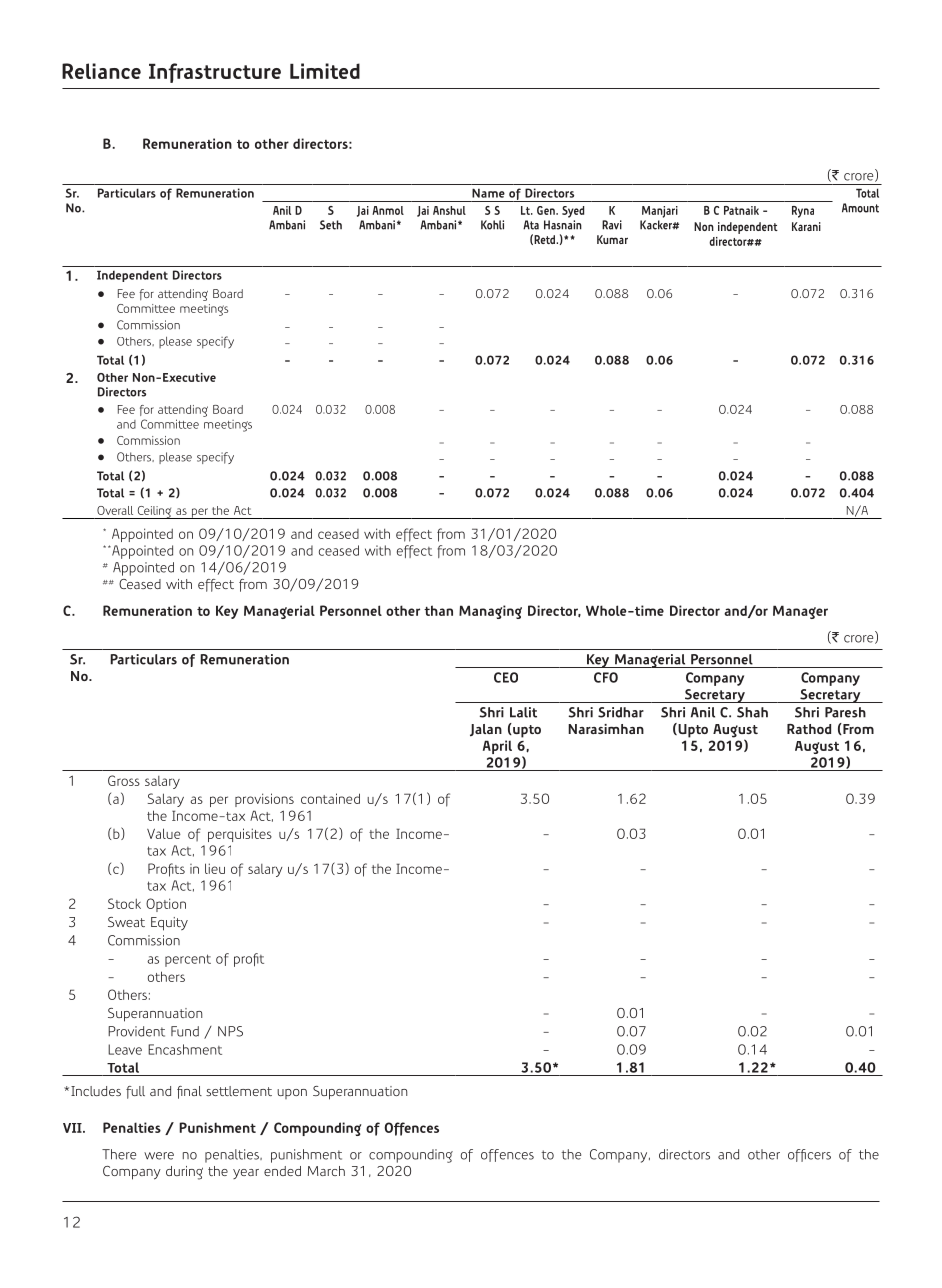 The image size is (942, 1288). Describe the element at coordinates (809, 1155) in the document. I see `officers` at that location.
